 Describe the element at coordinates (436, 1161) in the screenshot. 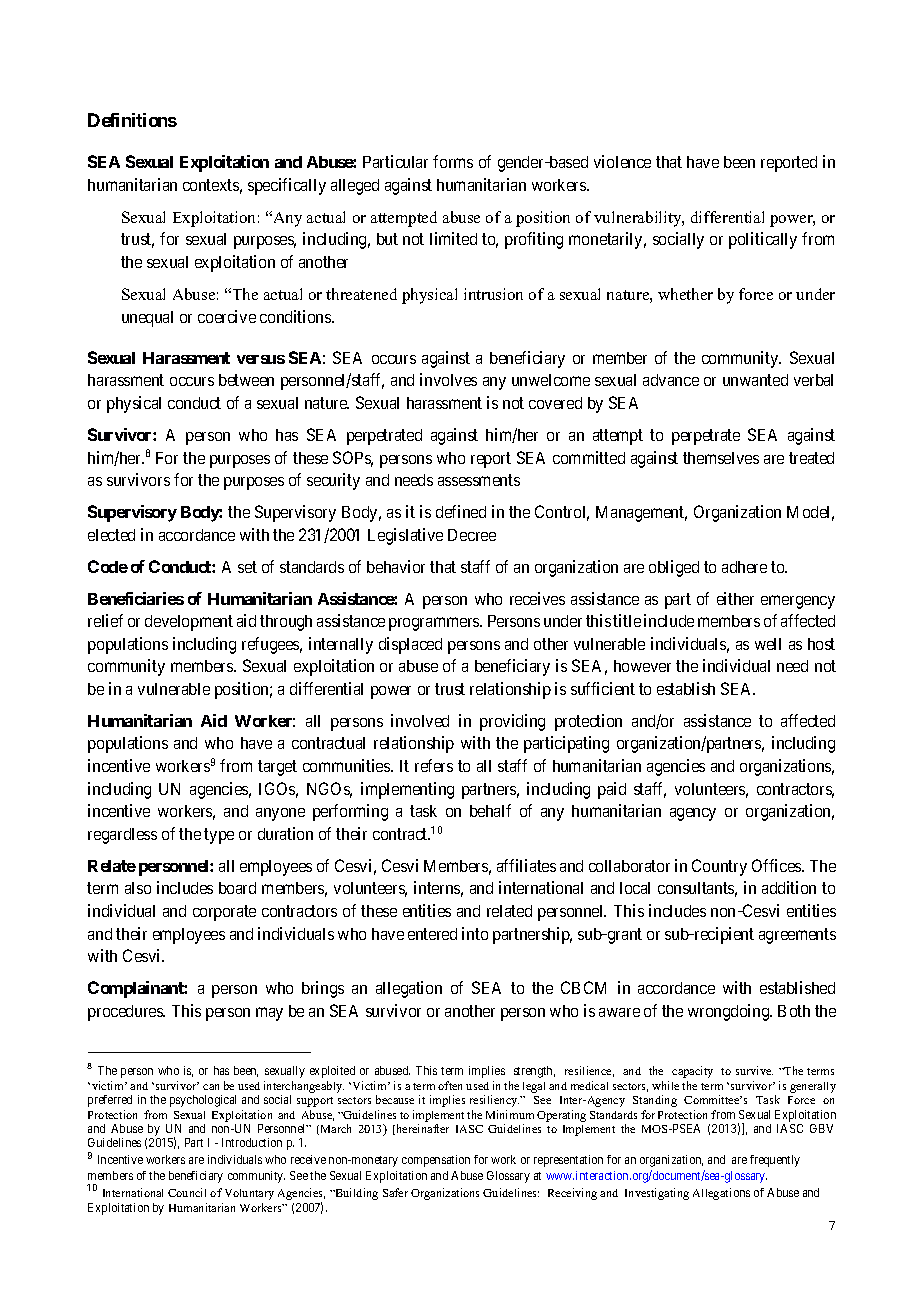

I see `compensation` at that location.
